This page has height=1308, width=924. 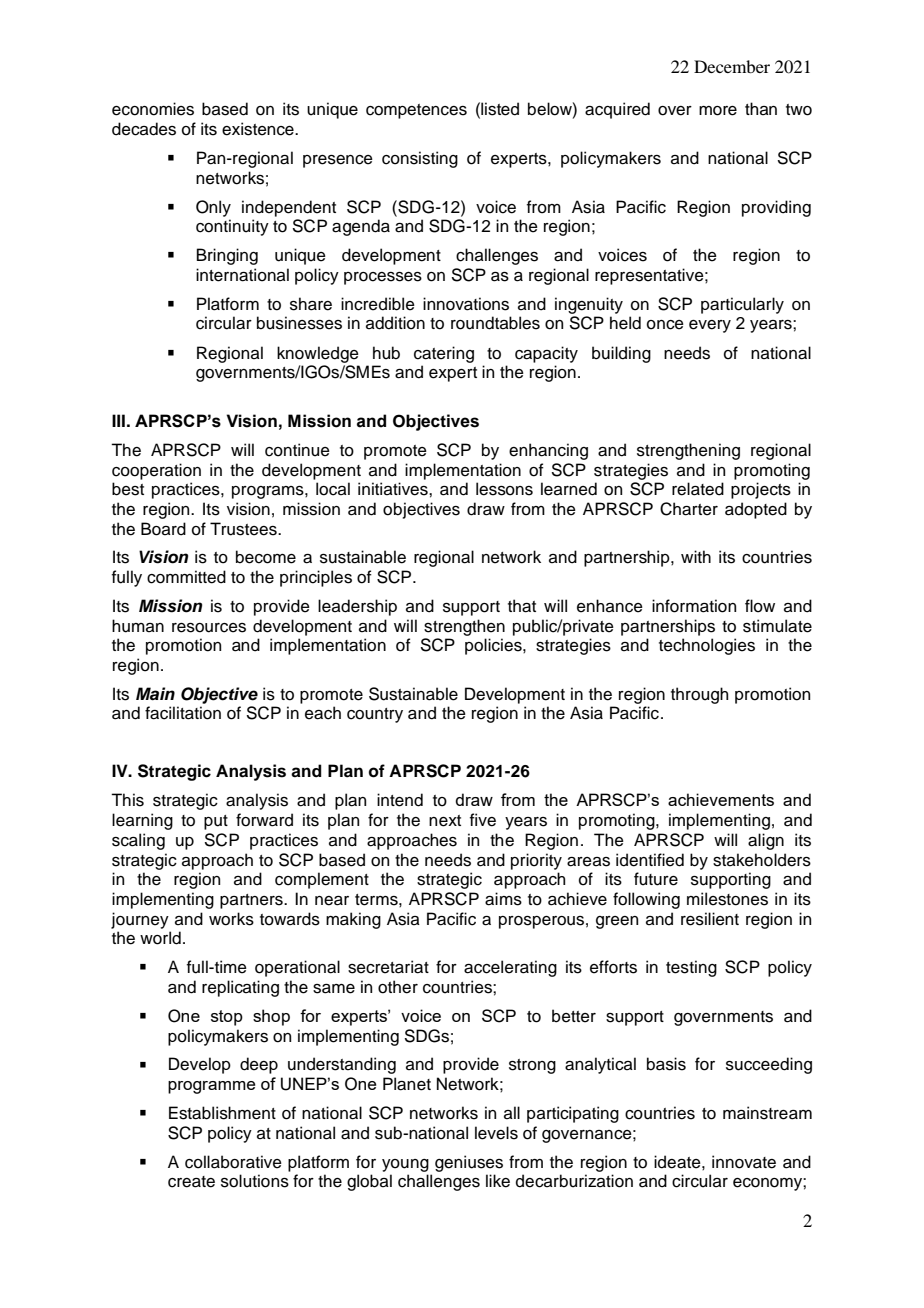 I want to click on every, so click(x=710, y=326).
